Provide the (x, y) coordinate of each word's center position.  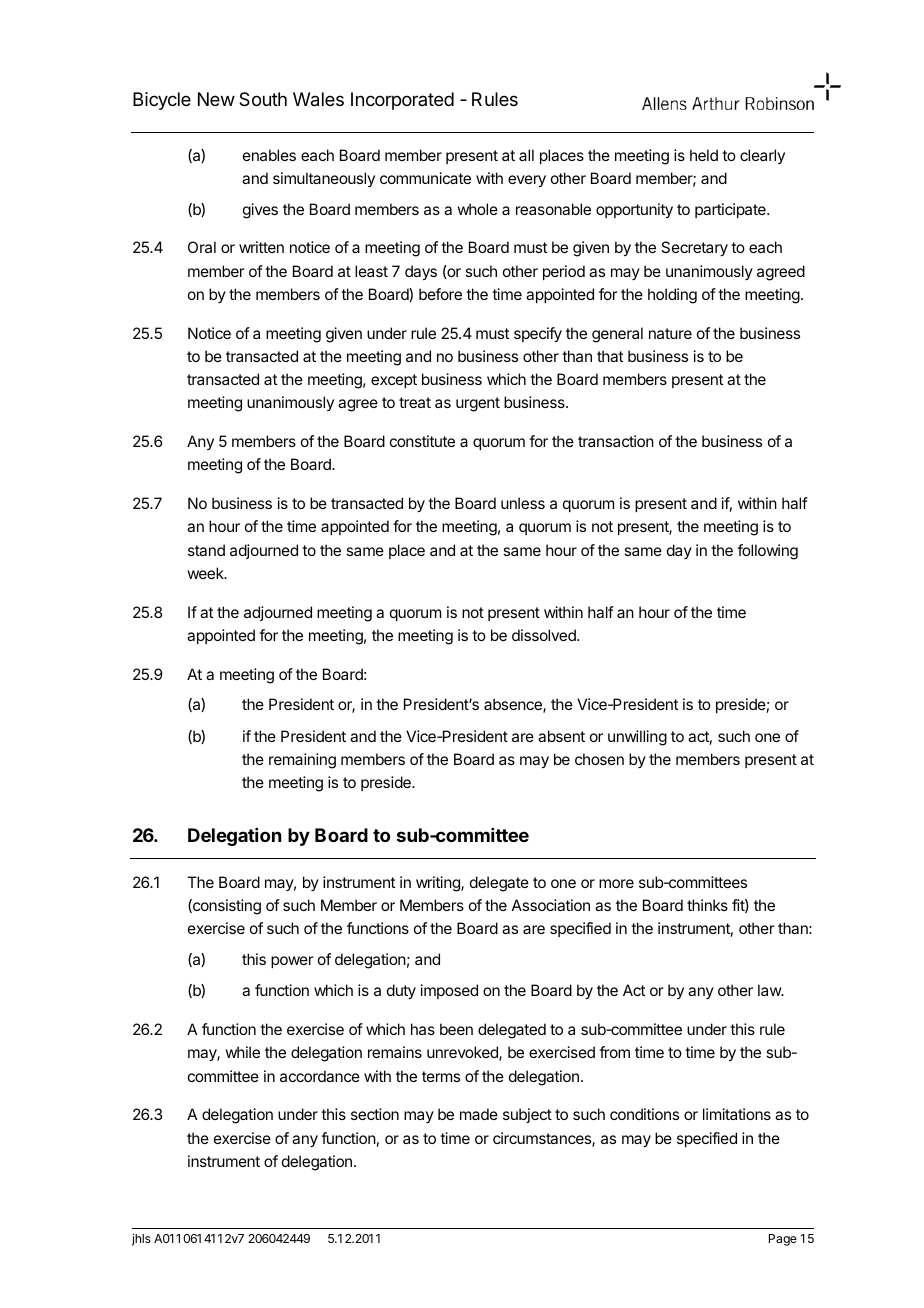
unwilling (637, 738)
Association (551, 905)
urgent (478, 404)
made (479, 1114)
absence (514, 705)
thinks (707, 905)
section (375, 1114)
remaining (302, 761)
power (292, 962)
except (394, 381)
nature (670, 333)
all (526, 155)
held (704, 155)
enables (269, 155)
